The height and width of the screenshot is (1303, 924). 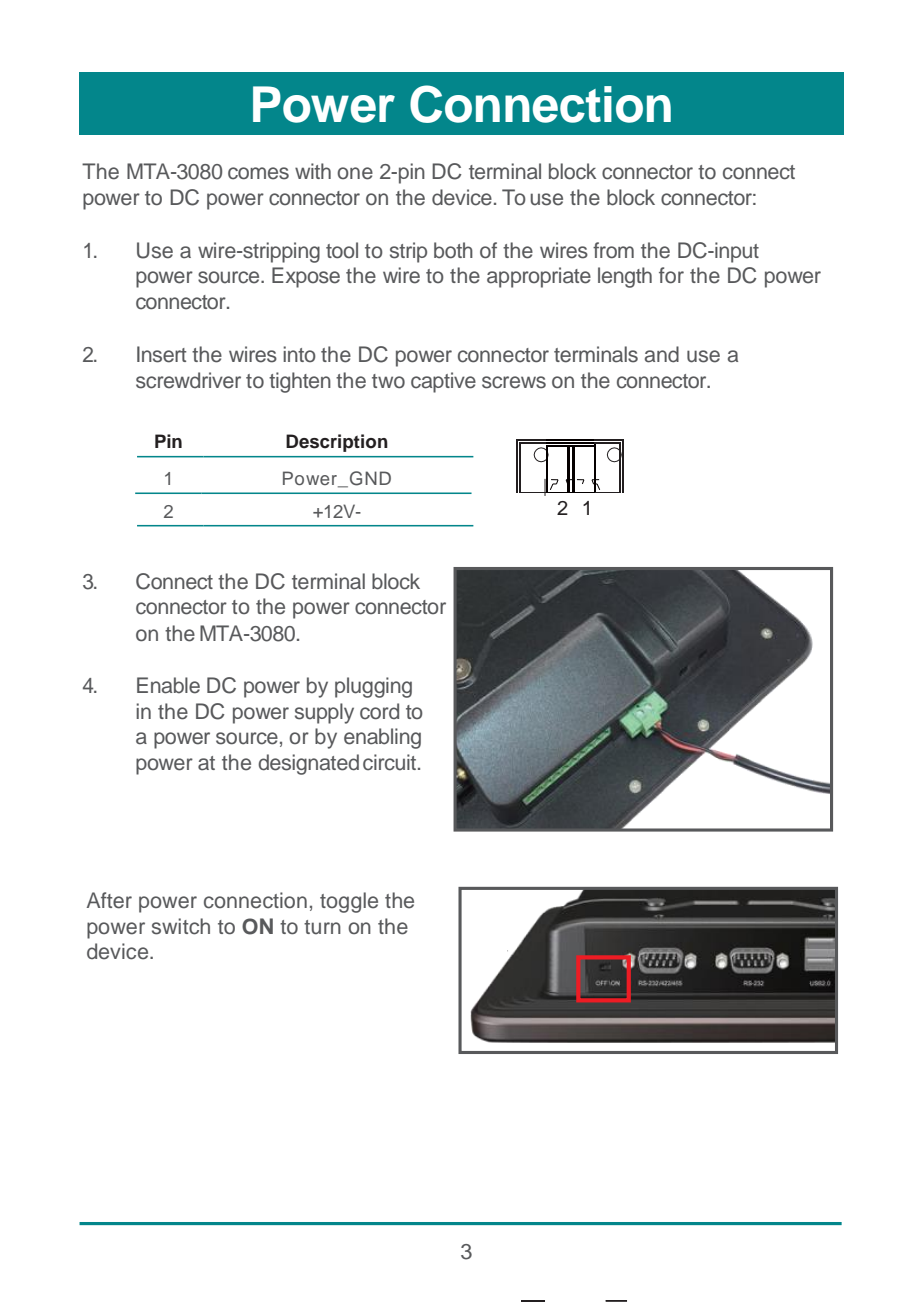 I want to click on two, so click(x=388, y=381).
